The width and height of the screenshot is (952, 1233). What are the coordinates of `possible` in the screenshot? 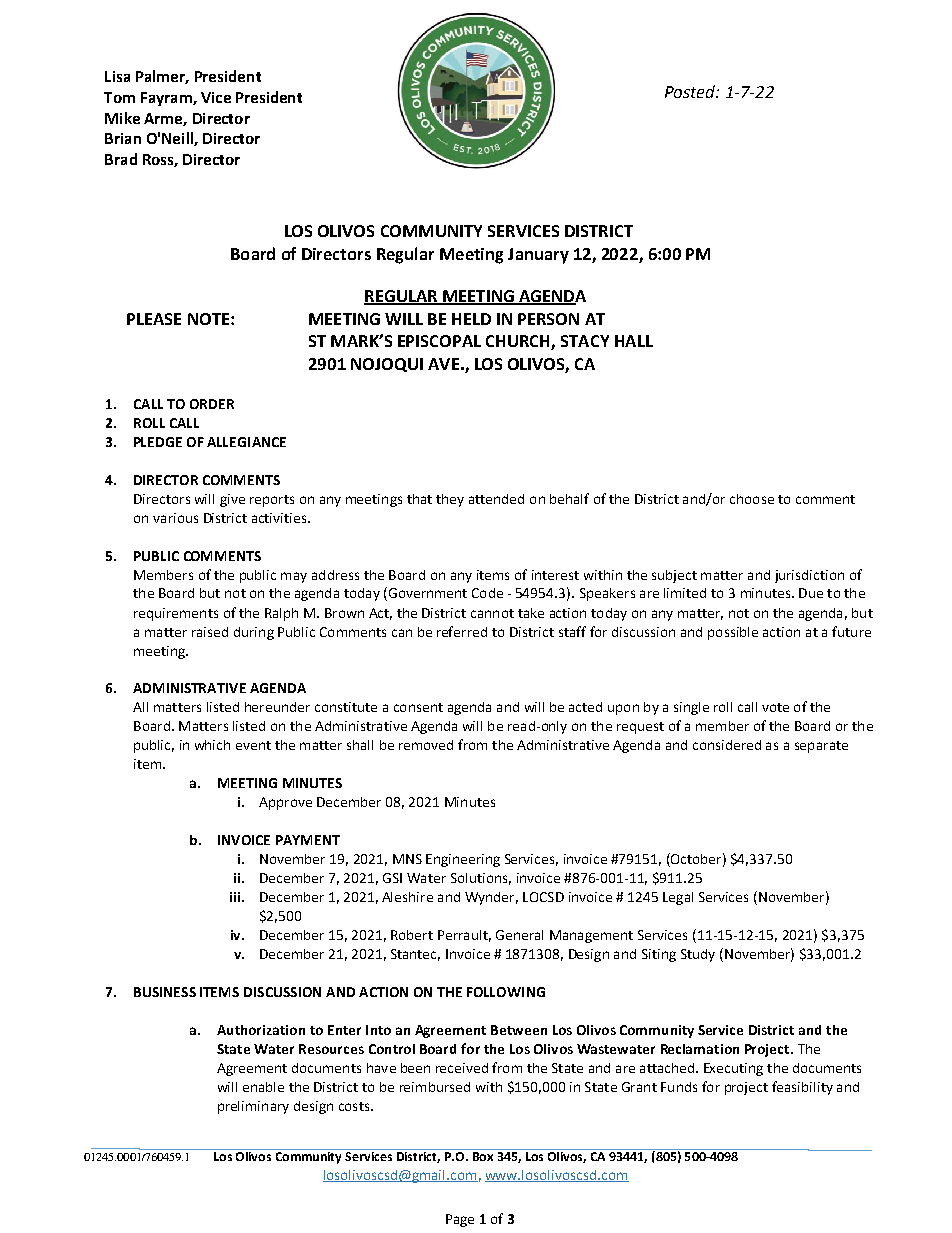 It's located at (733, 633).
